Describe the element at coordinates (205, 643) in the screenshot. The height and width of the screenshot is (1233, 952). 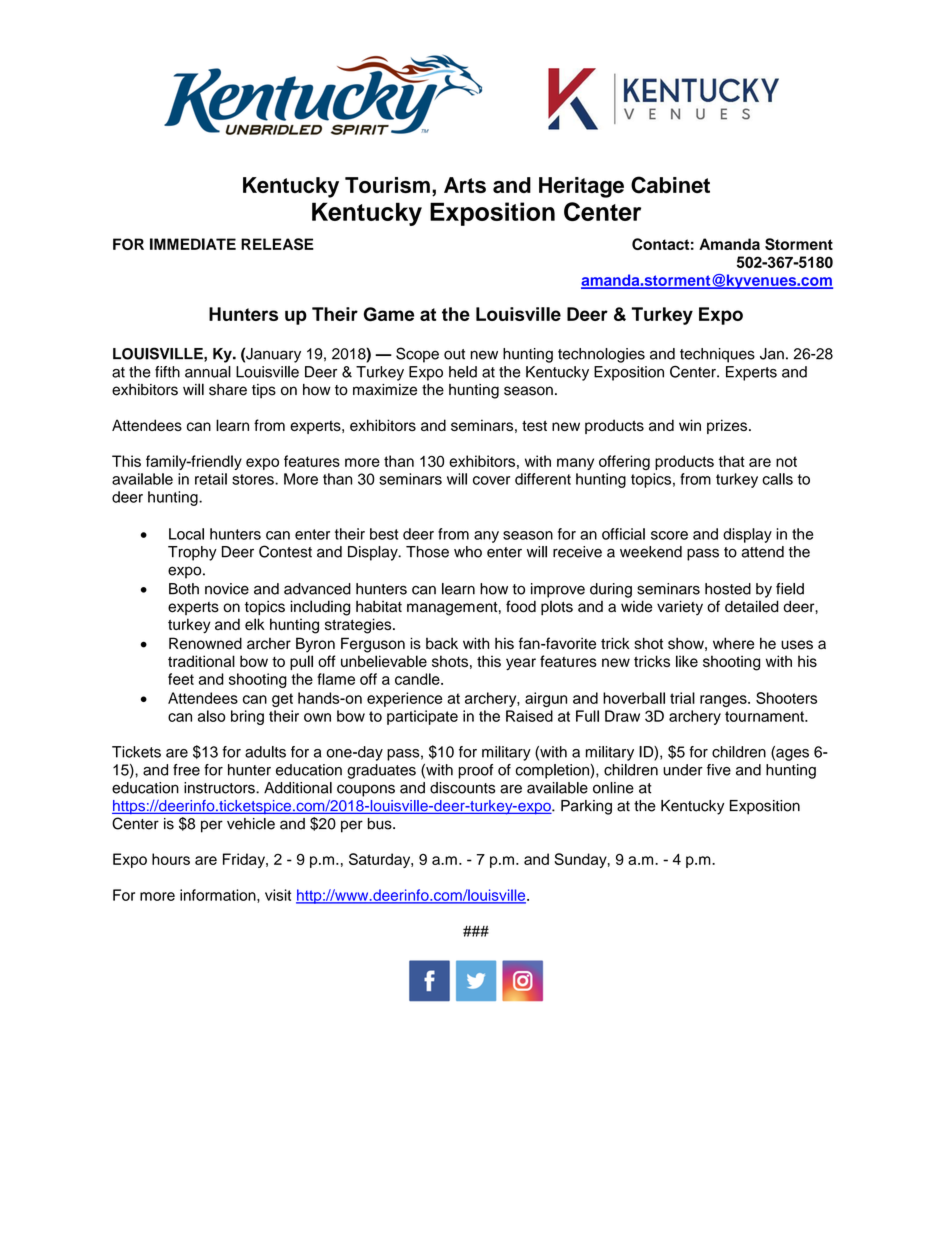
I see `Renowned` at that location.
